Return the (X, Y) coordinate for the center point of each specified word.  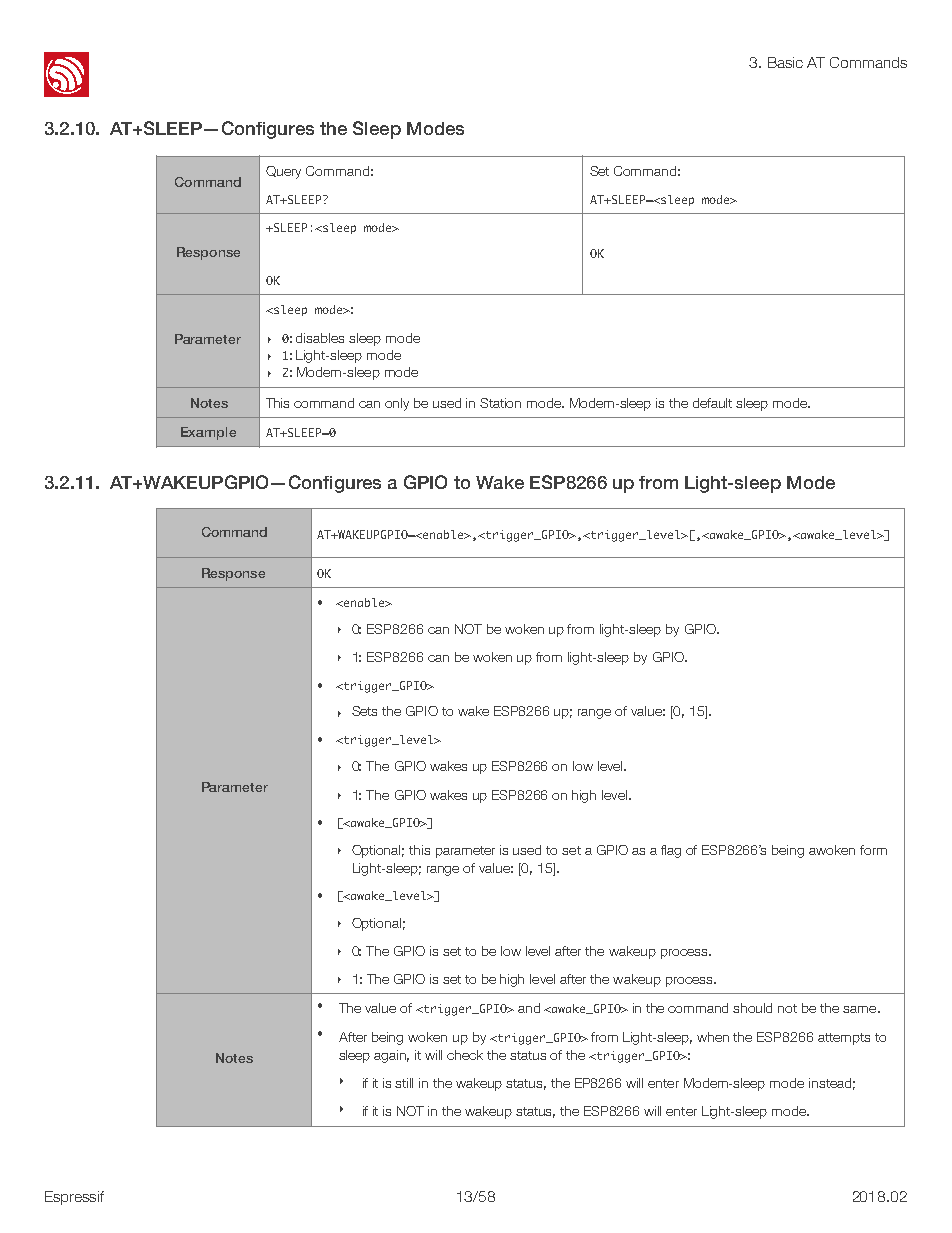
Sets (364, 711)
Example (208, 433)
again (391, 1056)
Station (500, 403)
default (712, 403)
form (873, 850)
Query (283, 172)
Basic (785, 62)
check (465, 1055)
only (397, 404)
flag (671, 851)
